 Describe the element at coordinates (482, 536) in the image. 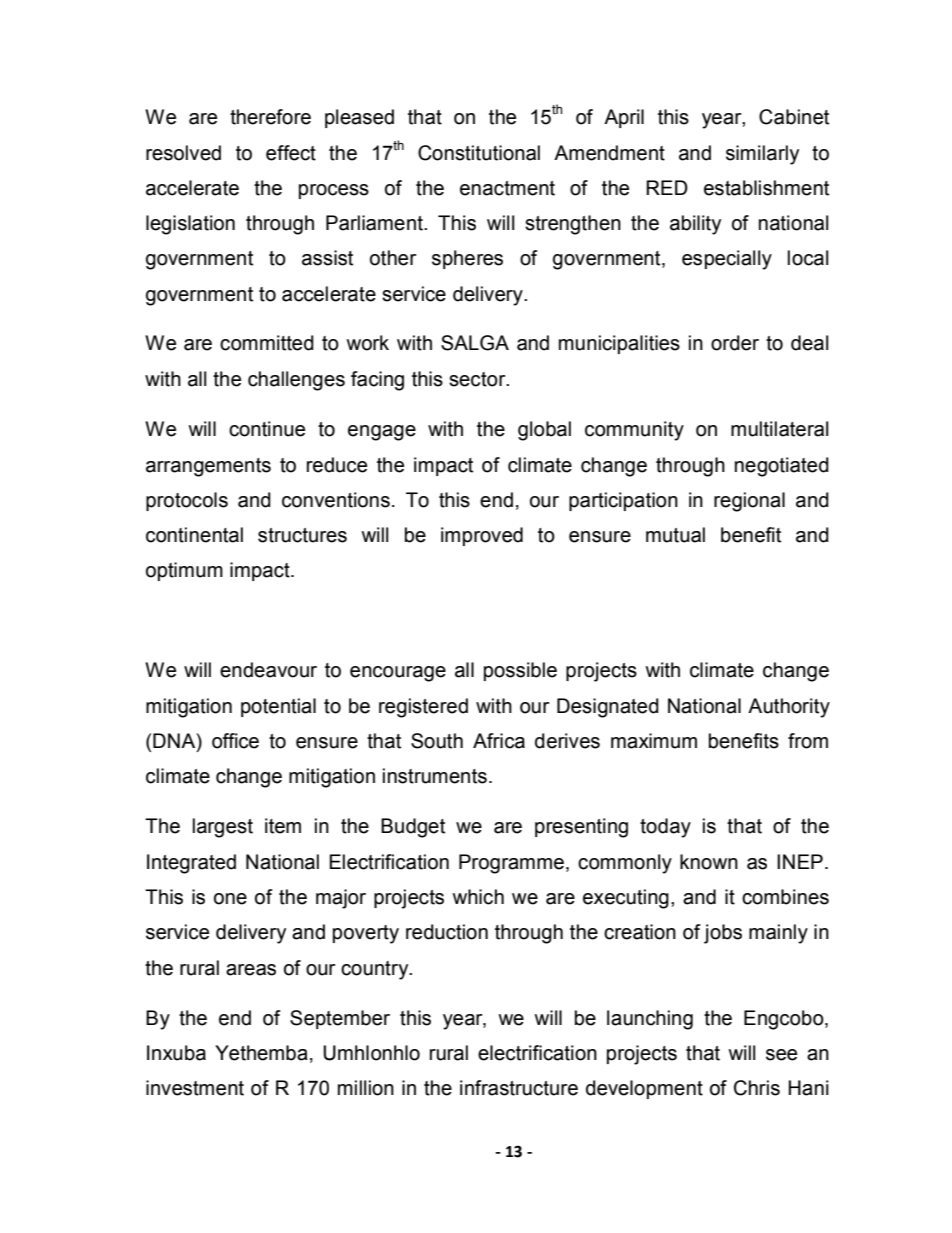

I see `improved` at that location.
